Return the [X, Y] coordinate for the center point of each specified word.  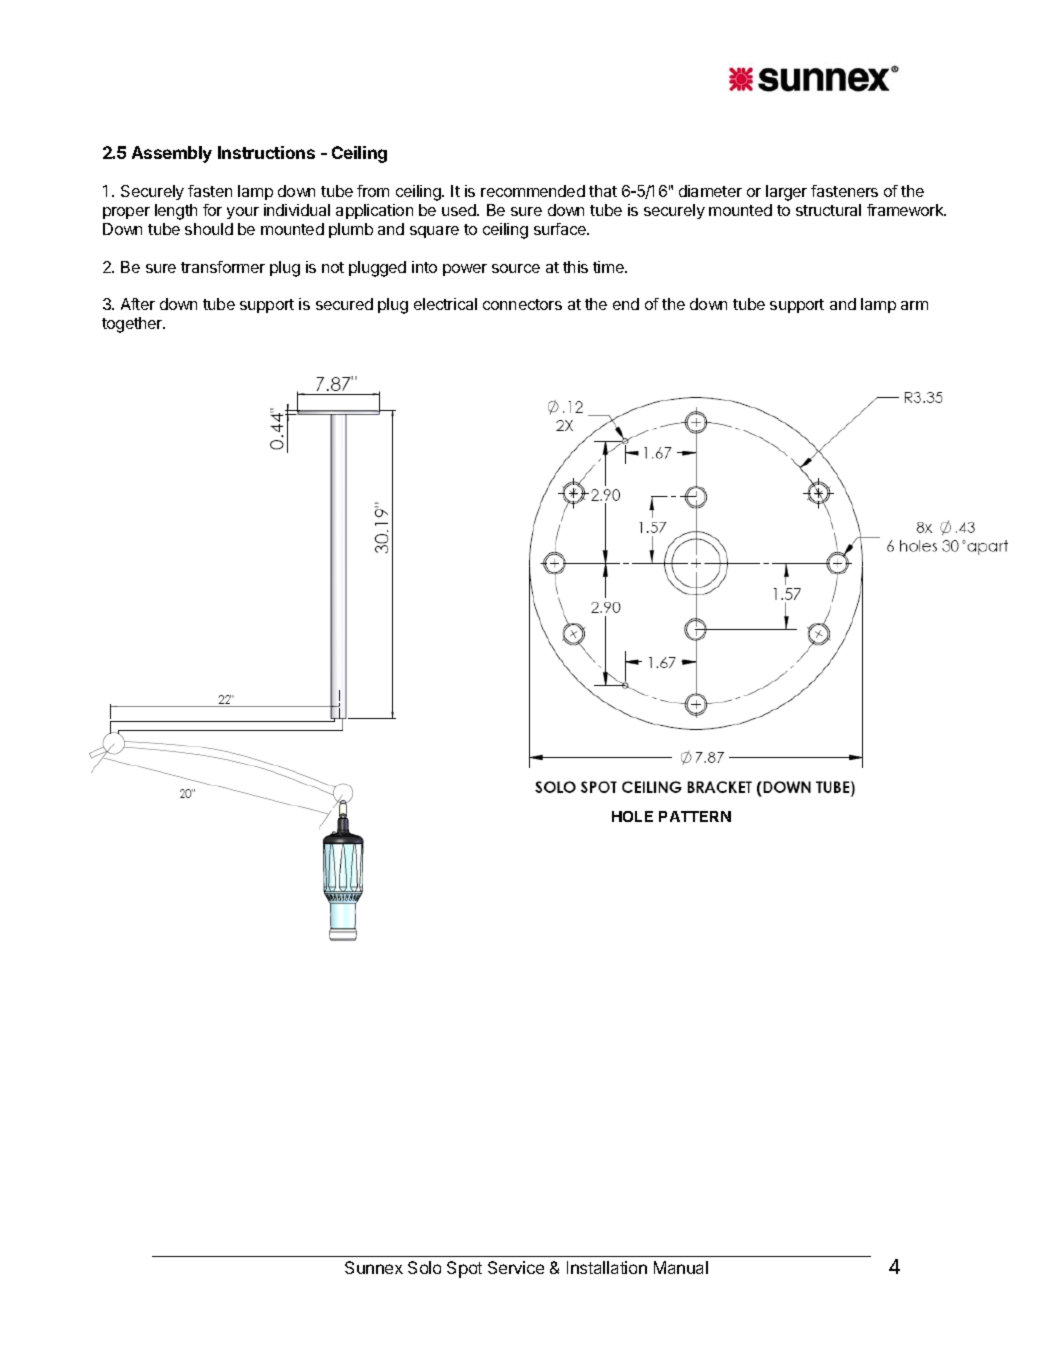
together [133, 325]
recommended [533, 191]
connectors [522, 304]
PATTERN [695, 816]
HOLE [632, 816]
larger [786, 193]
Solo [424, 1267]
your [243, 213]
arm [914, 305]
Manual [681, 1267]
